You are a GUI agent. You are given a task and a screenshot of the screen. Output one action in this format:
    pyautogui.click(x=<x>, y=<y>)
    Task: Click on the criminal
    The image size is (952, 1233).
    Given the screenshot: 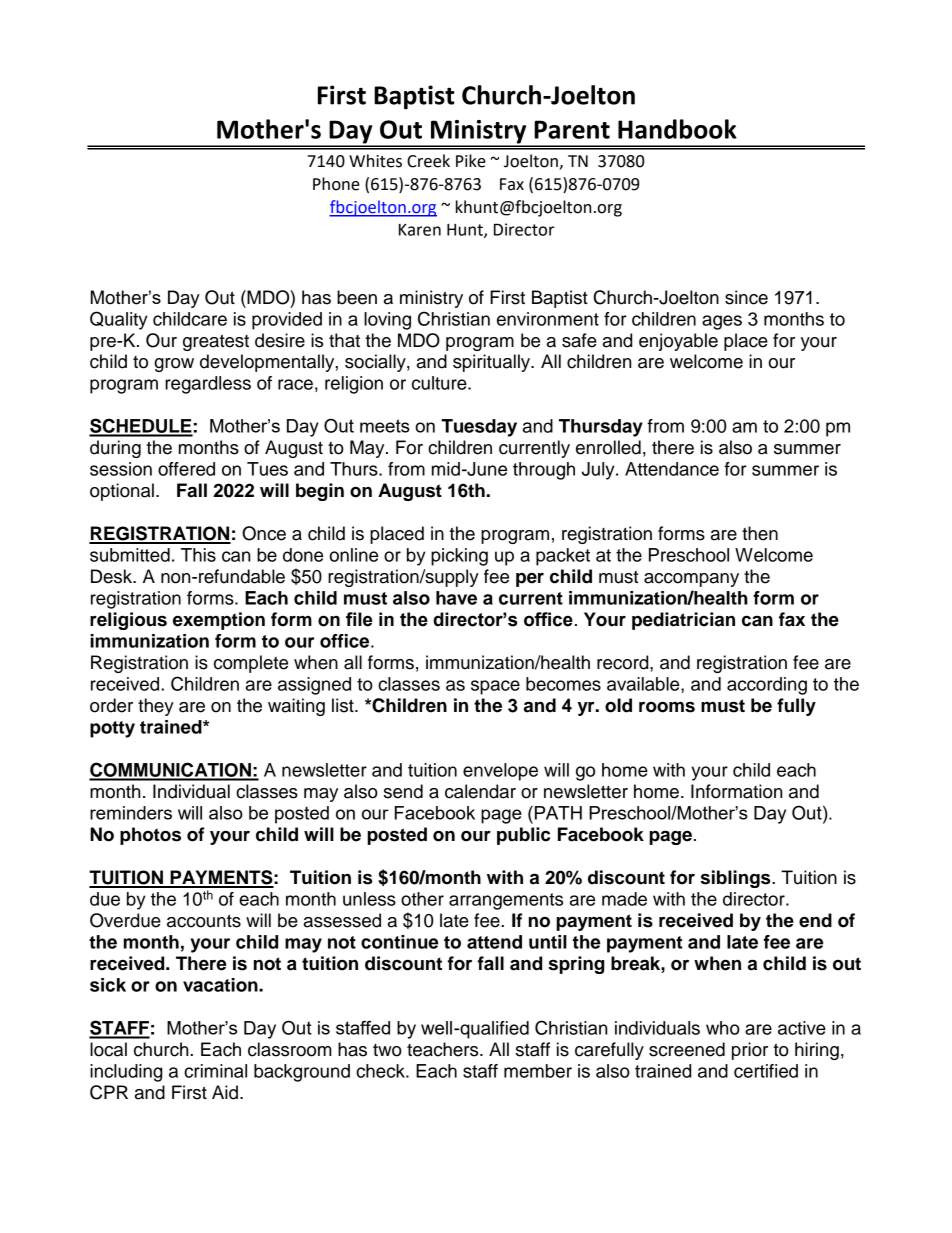 What is the action you would take?
    pyautogui.click(x=215, y=1071)
